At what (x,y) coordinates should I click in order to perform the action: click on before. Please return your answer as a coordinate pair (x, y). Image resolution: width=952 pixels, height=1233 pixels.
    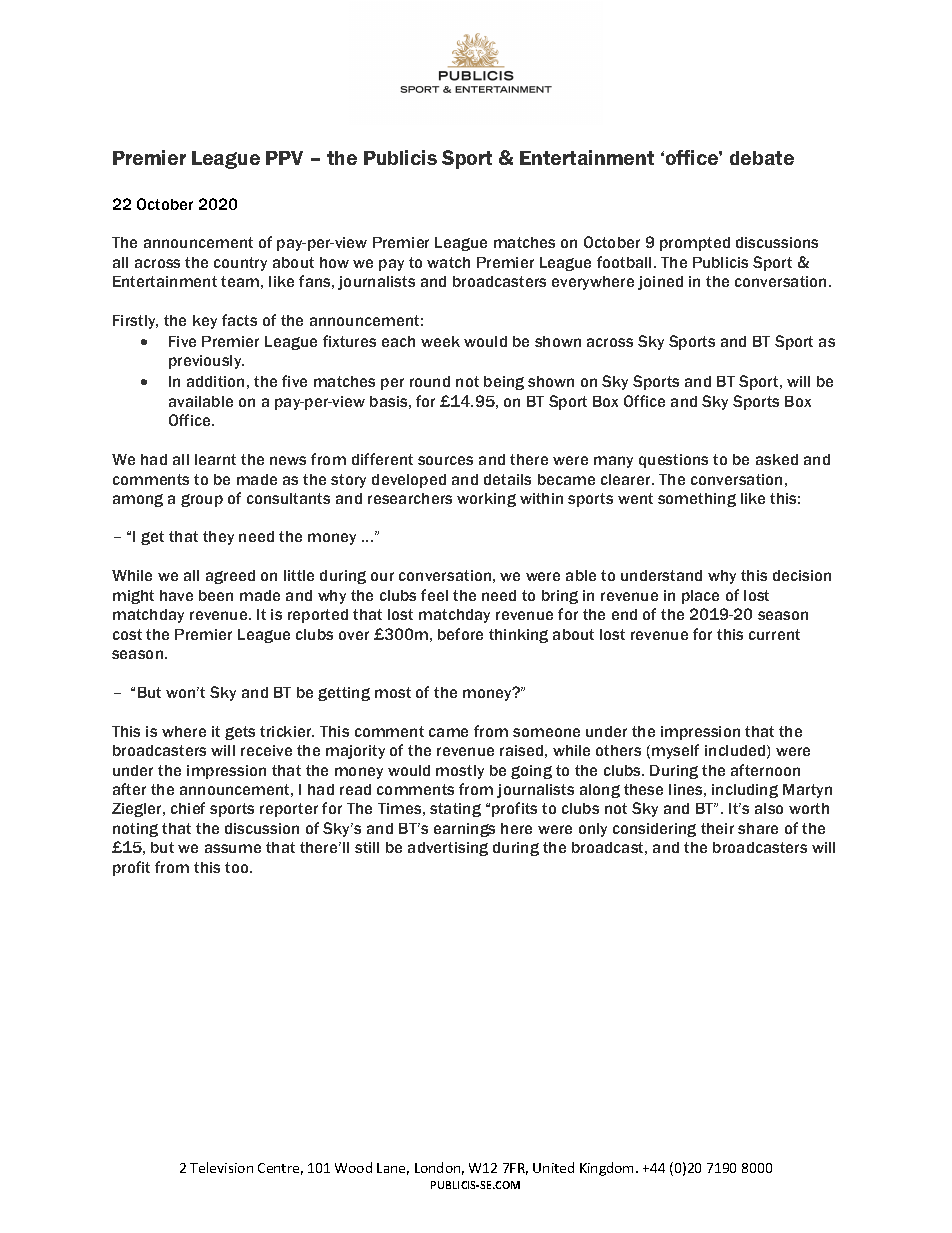
    Looking at the image, I should click on (460, 634).
